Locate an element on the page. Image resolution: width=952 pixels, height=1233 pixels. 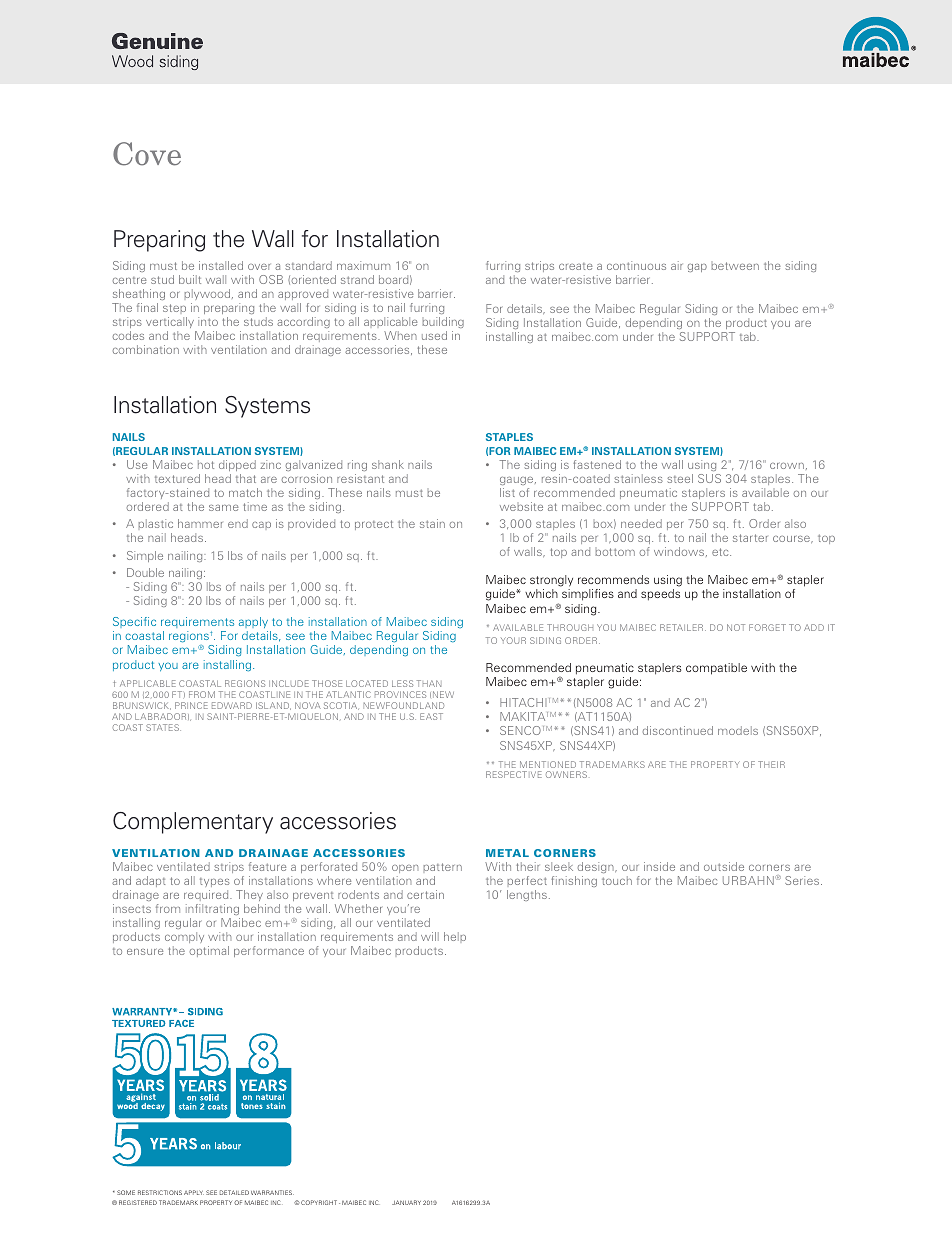
between is located at coordinates (735, 266).
